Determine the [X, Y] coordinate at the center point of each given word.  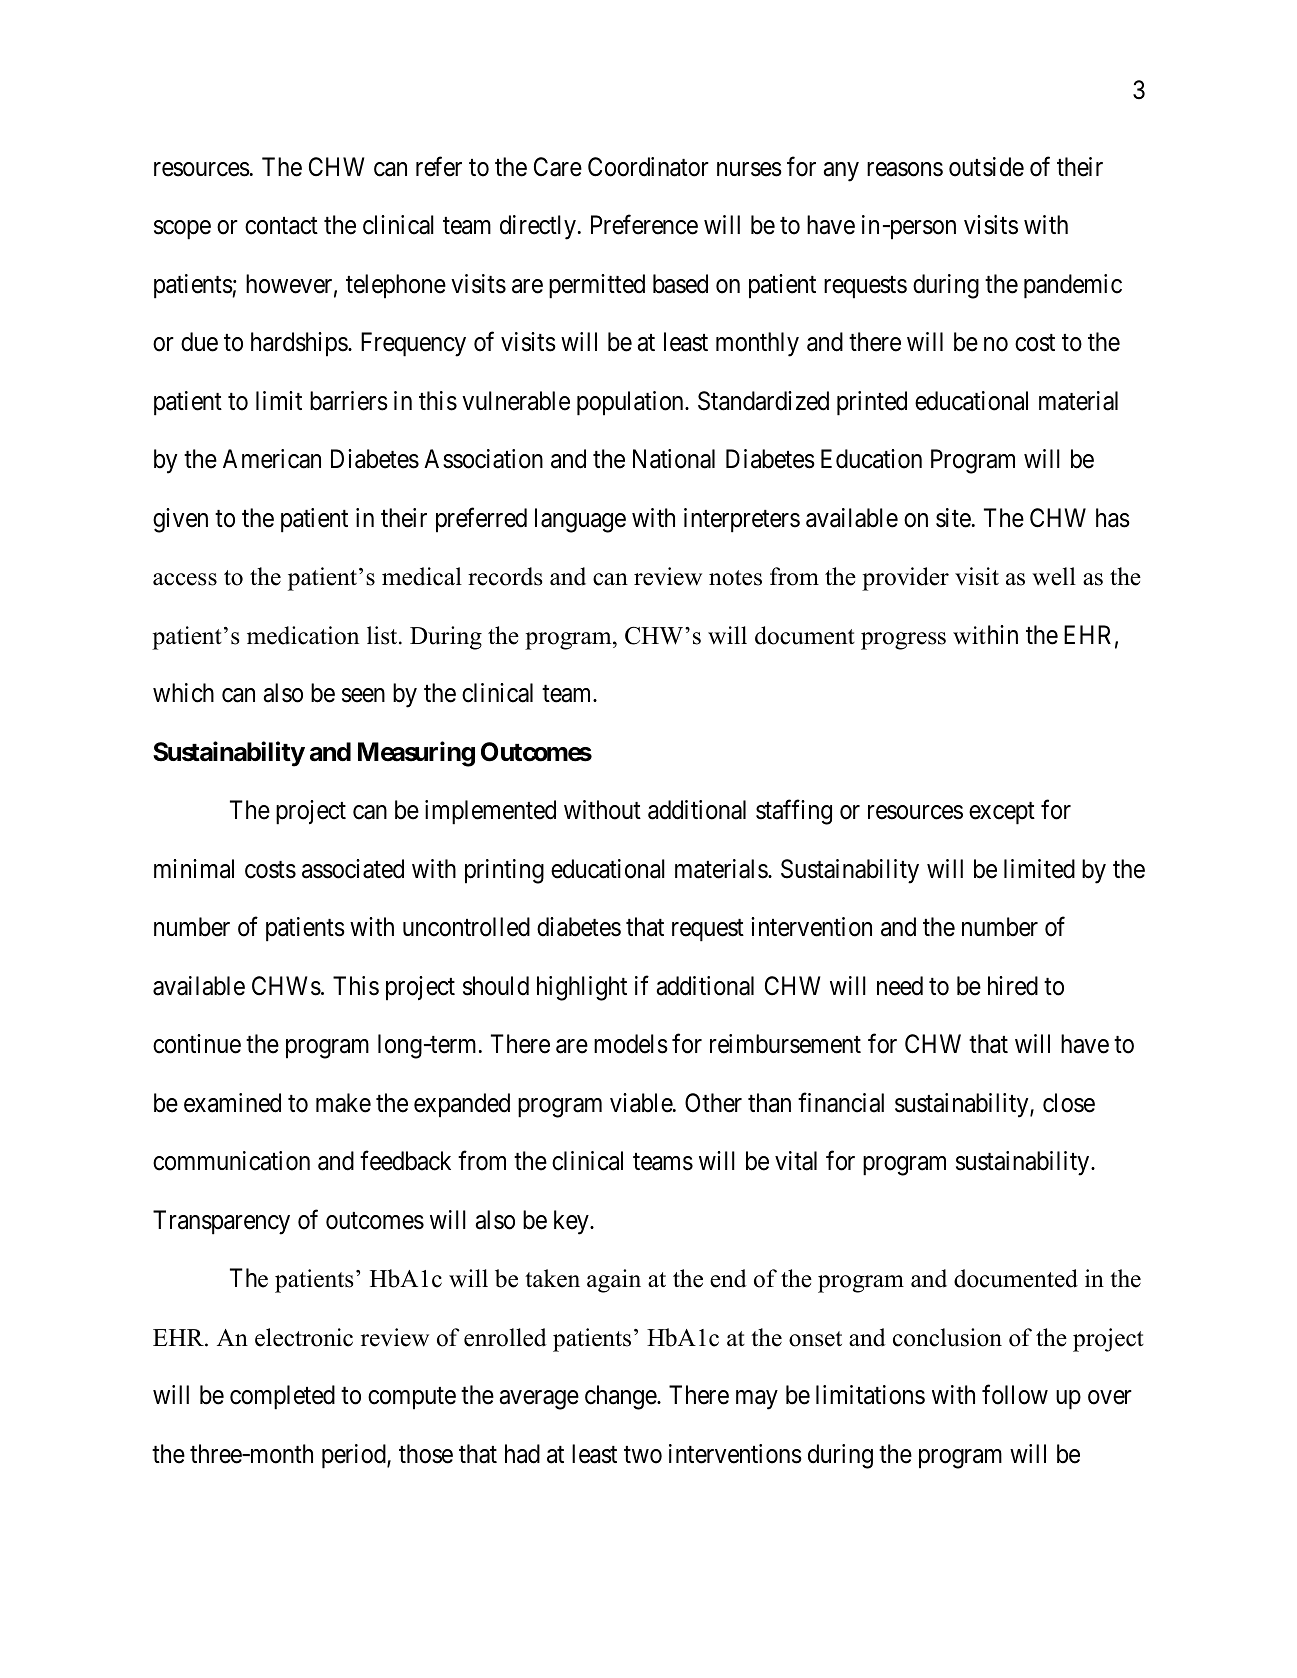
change [621, 1397]
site [953, 518]
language [580, 520]
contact [281, 226]
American [272, 459]
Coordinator [648, 167]
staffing [794, 812]
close [1069, 1103]
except [1002, 814]
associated [353, 869]
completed [282, 1397]
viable [642, 1103]
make [343, 1103]
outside [986, 167]
